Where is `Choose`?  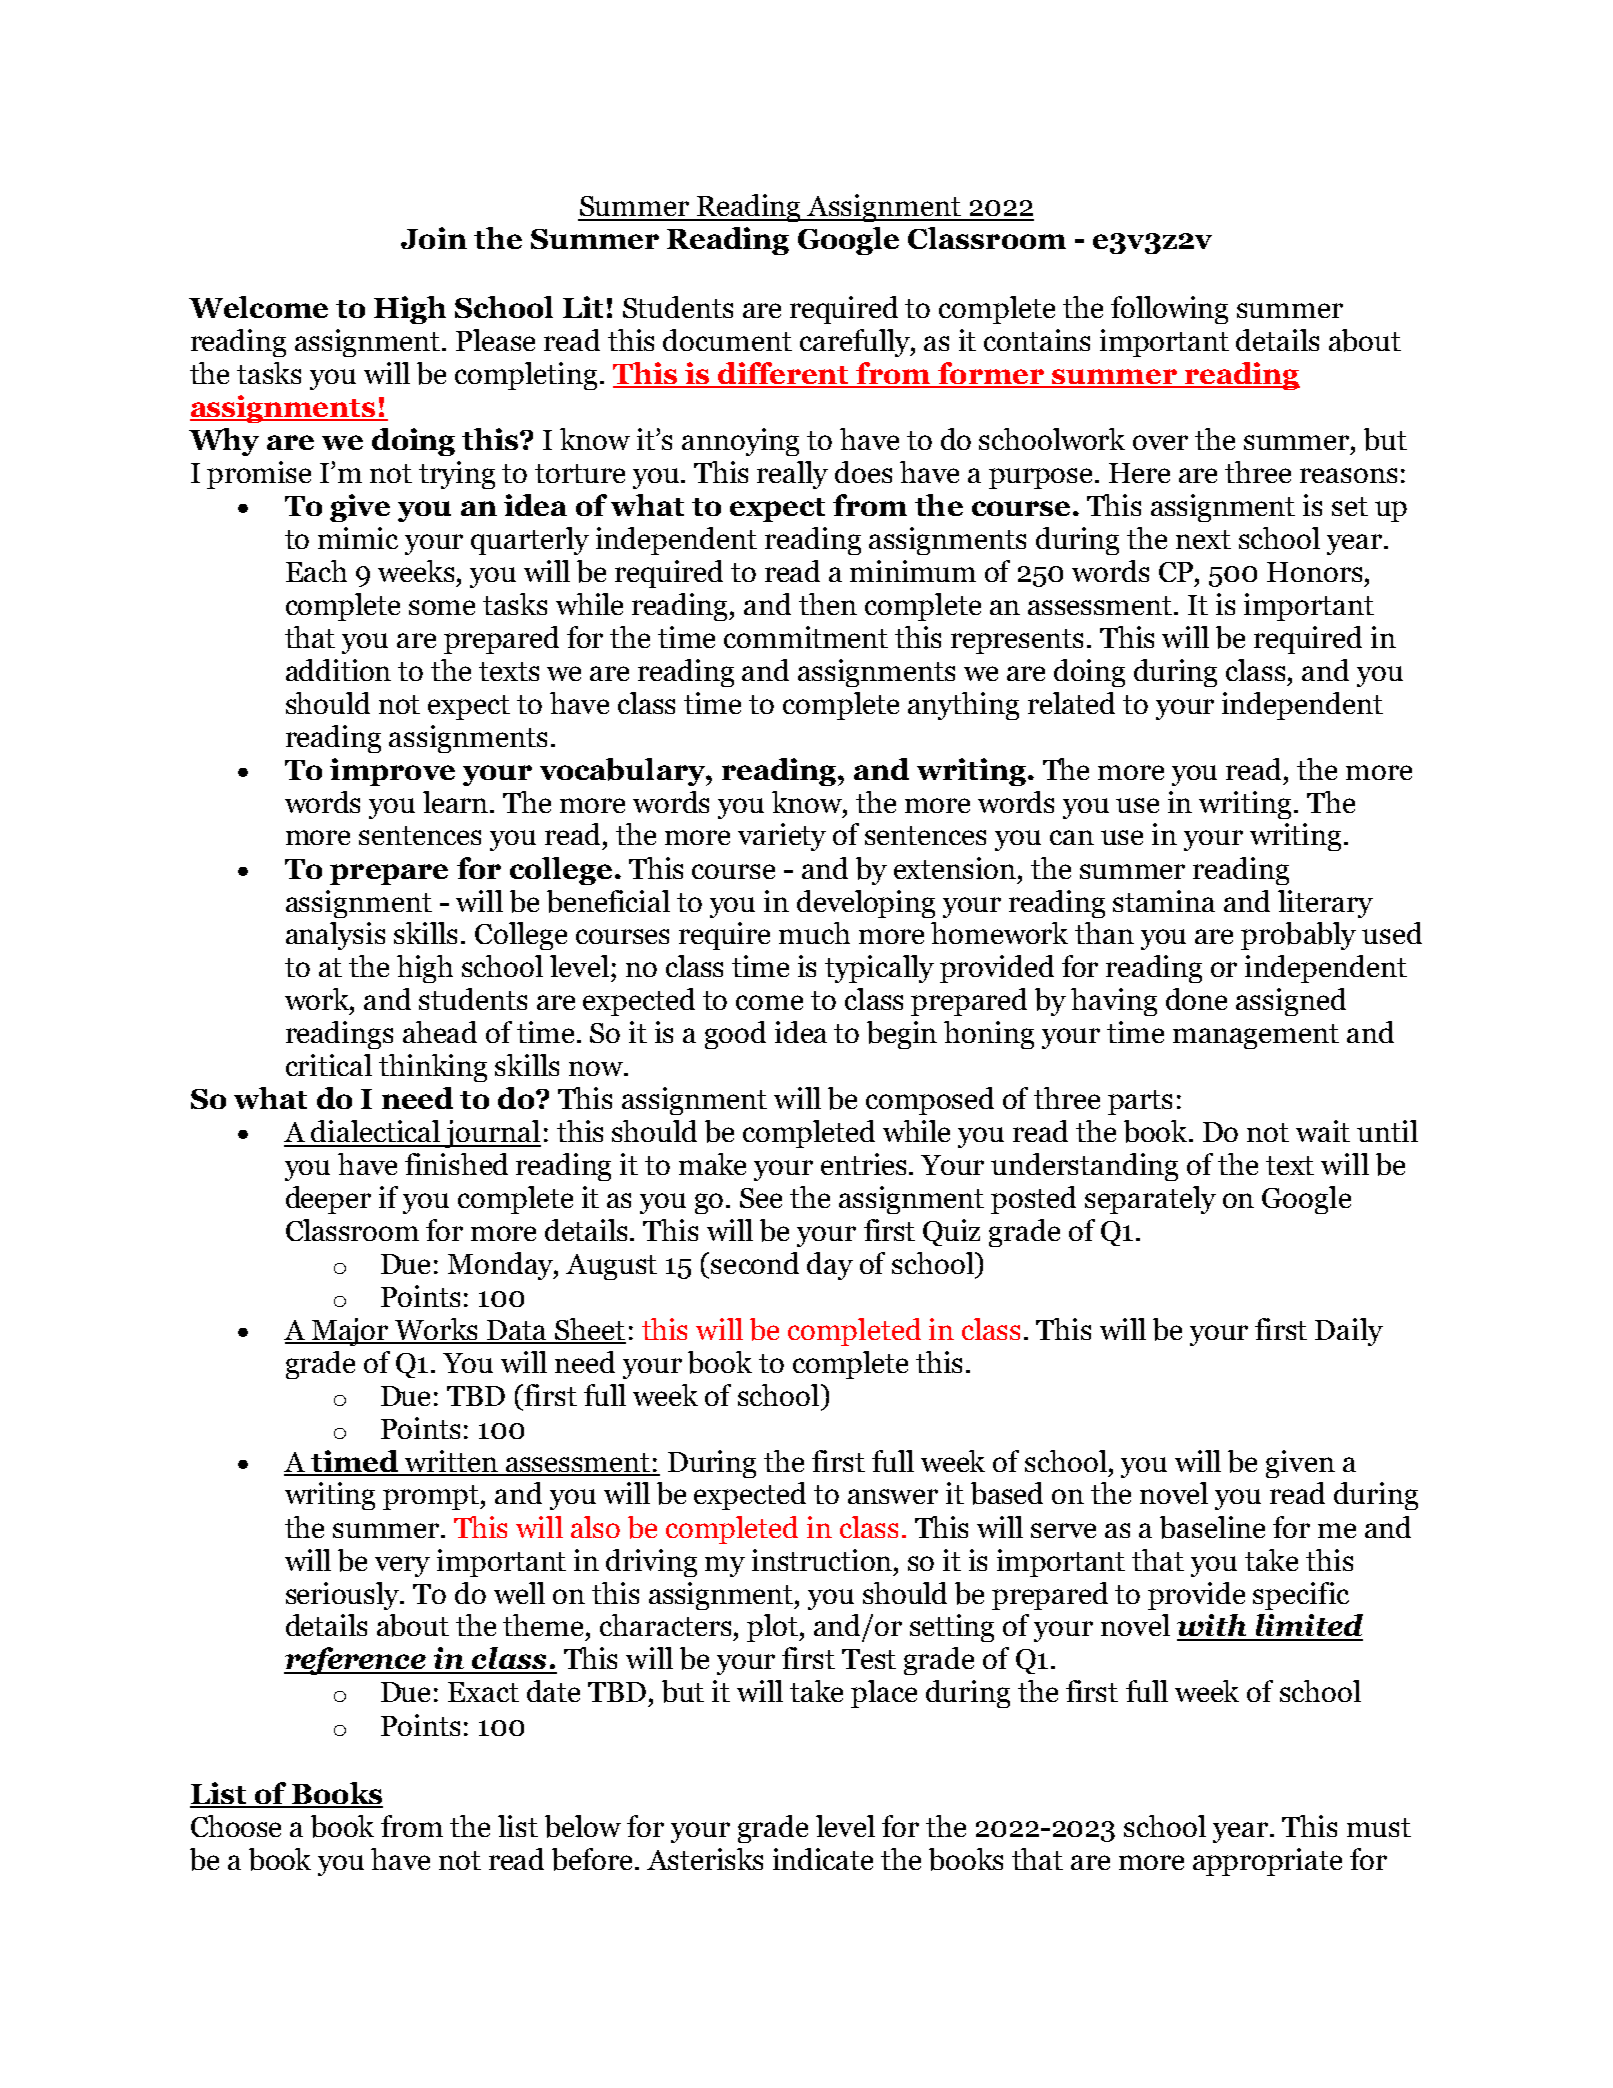
Choose is located at coordinates (236, 1826).
